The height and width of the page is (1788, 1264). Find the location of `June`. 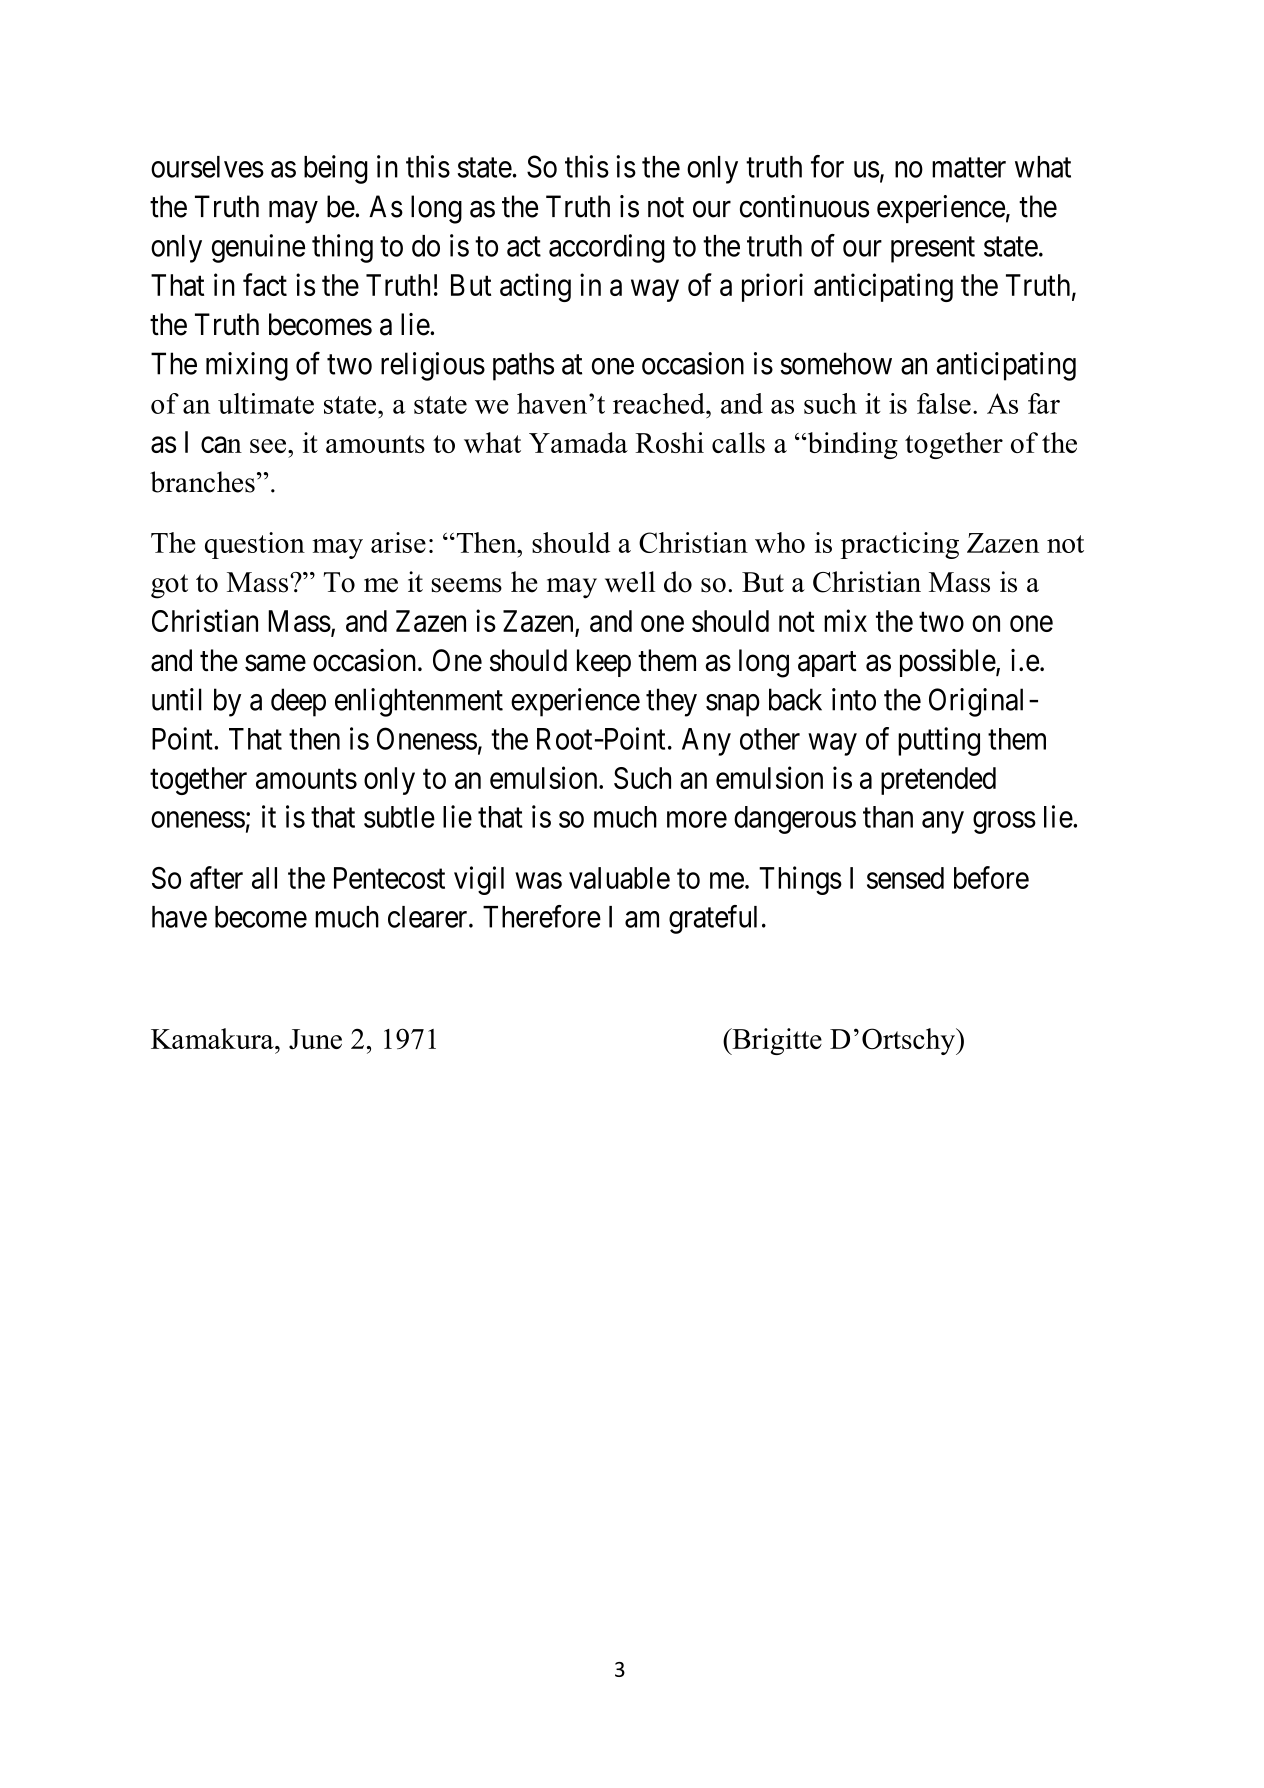

June is located at coordinates (315, 1039).
